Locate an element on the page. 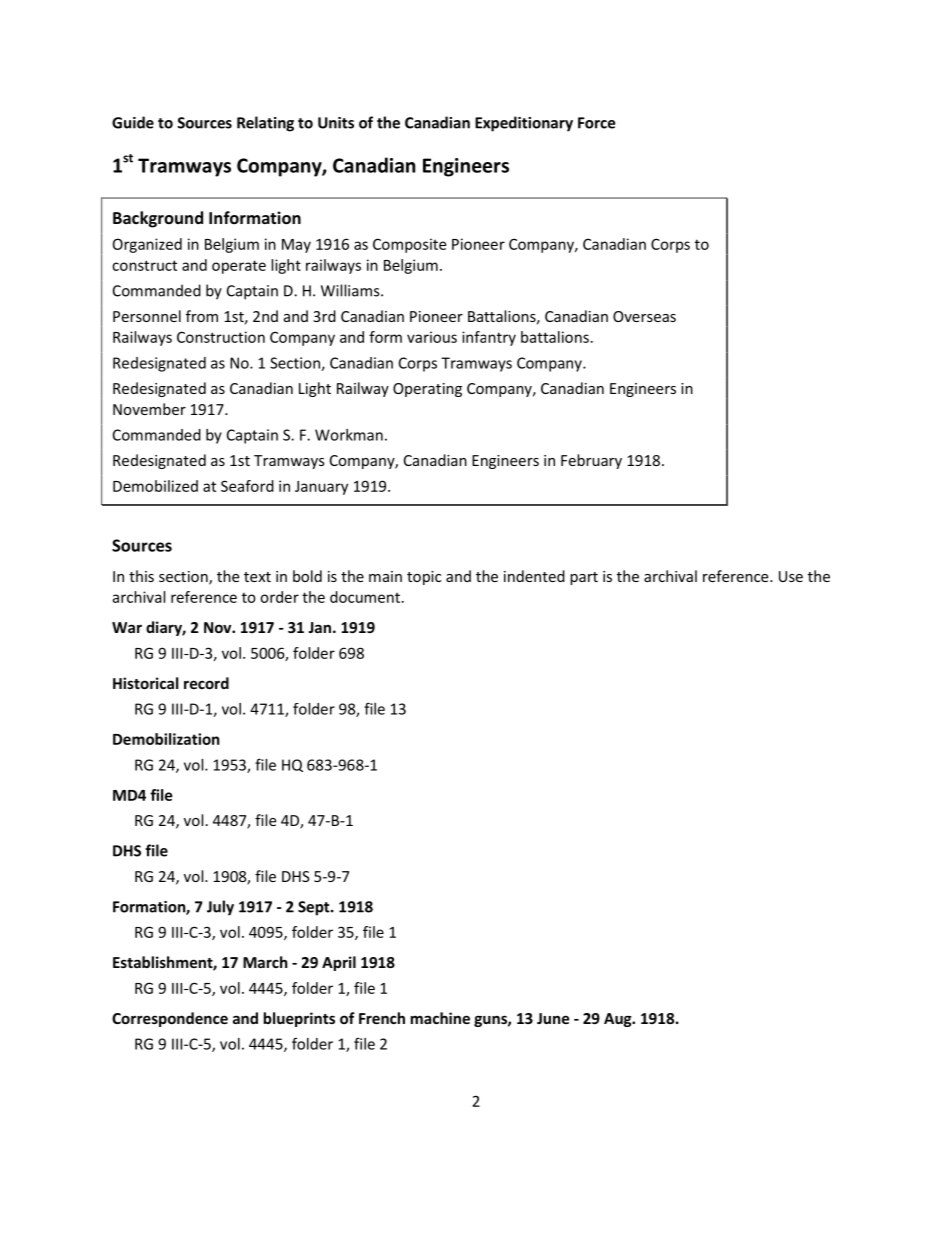 The height and width of the document is (1233, 952). document is located at coordinates (365, 597).
